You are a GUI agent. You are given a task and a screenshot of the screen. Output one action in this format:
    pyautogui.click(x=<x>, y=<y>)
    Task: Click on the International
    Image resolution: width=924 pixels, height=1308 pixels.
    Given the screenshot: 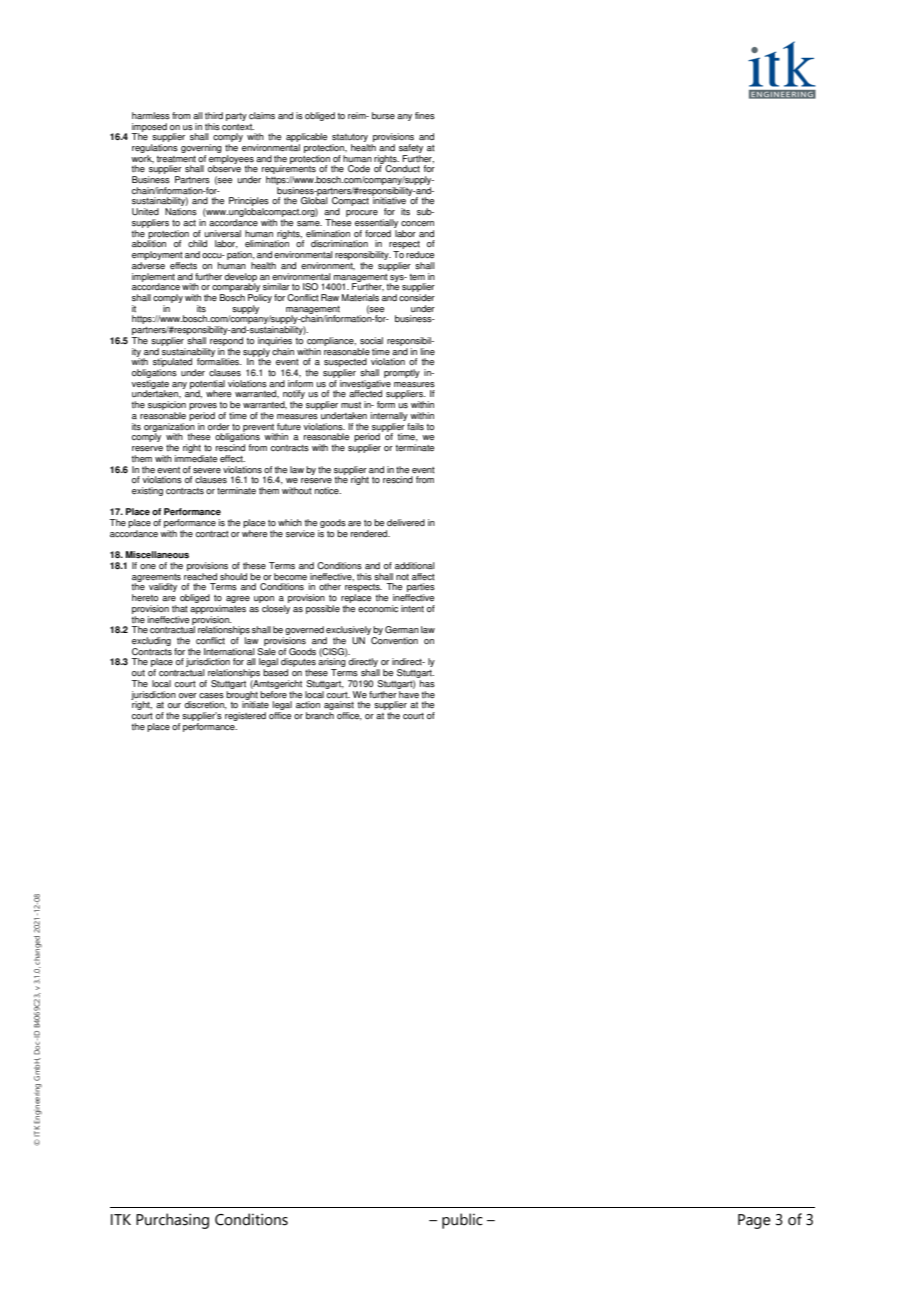 What is the action you would take?
    pyautogui.click(x=229, y=651)
